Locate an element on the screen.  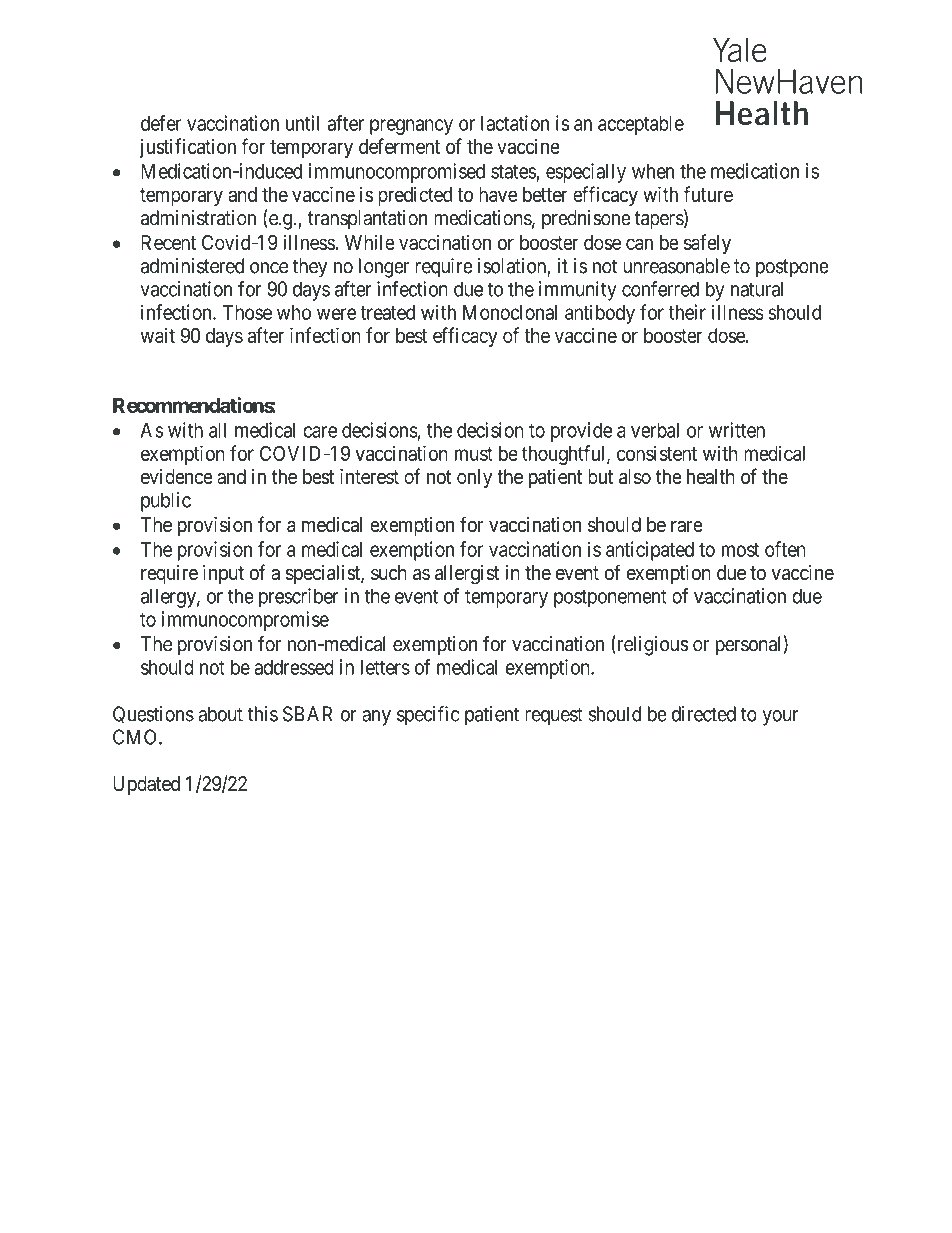
evidence is located at coordinates (177, 476).
